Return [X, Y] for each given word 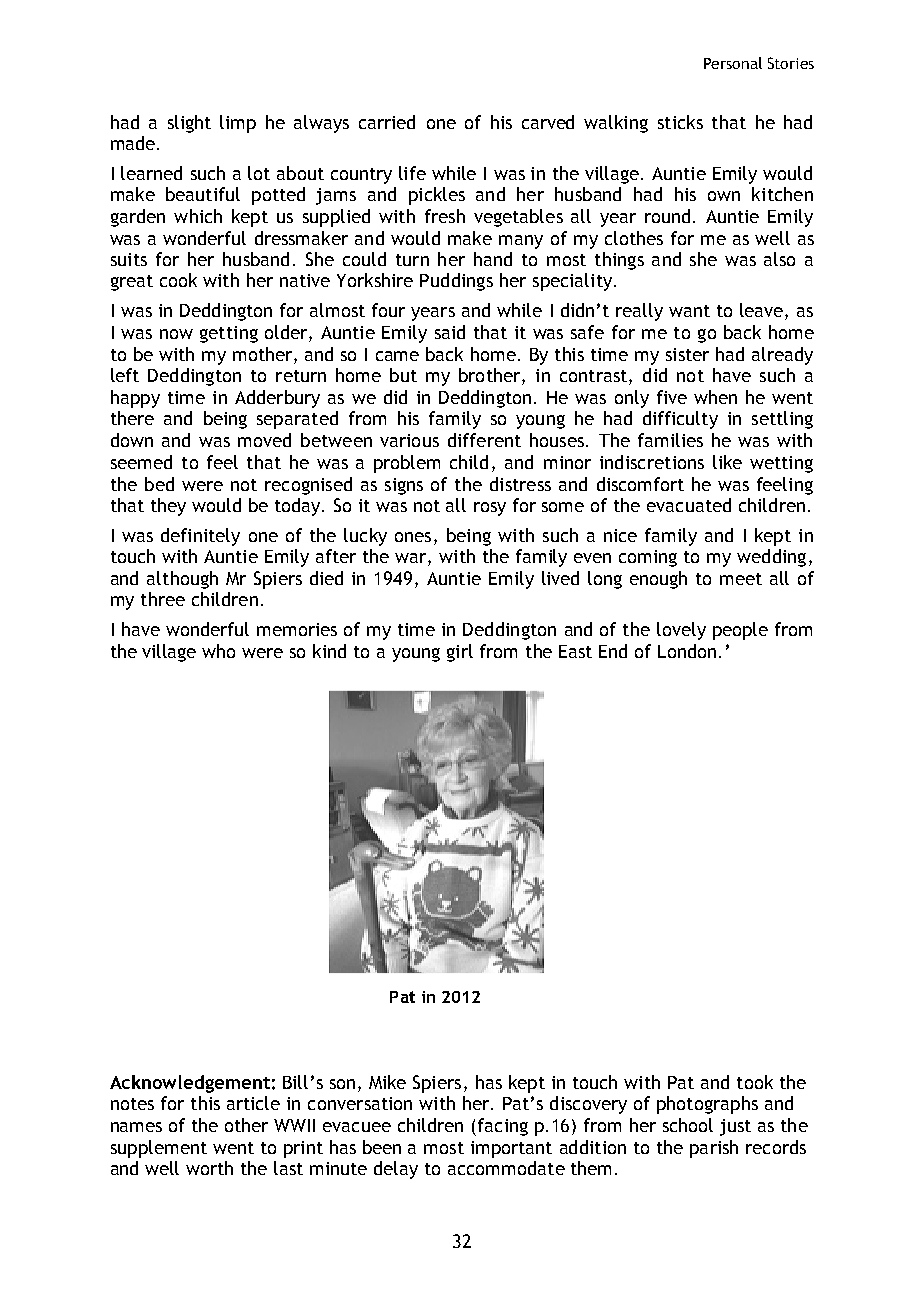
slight [189, 124]
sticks [680, 122]
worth [209, 1168]
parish [714, 1149]
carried [387, 122]
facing [503, 1127]
